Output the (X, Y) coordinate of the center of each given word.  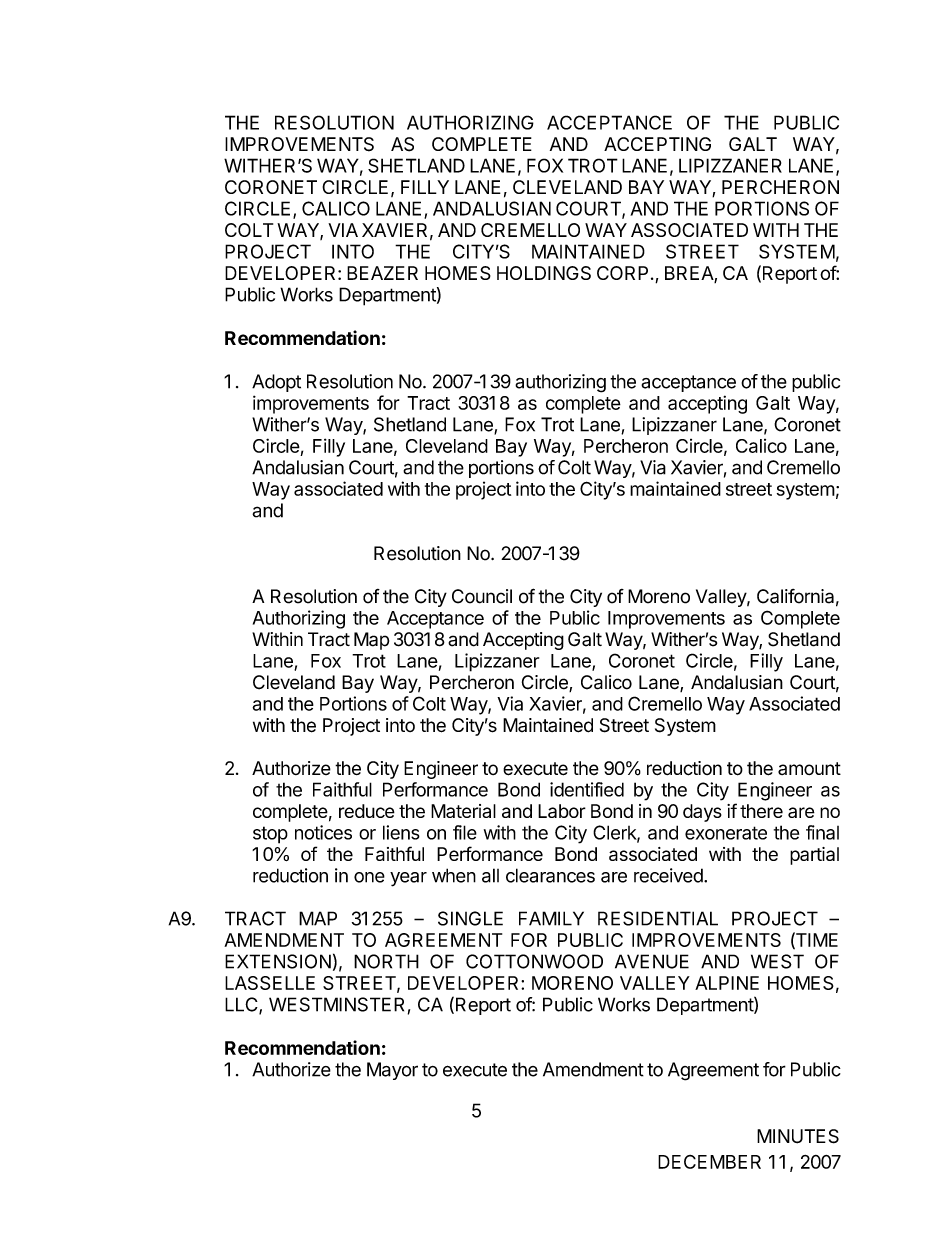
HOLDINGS (544, 273)
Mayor (392, 1071)
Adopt (276, 383)
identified (587, 789)
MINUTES (798, 1136)
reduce (367, 811)
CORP (622, 273)
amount (809, 768)
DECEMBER (709, 1162)
